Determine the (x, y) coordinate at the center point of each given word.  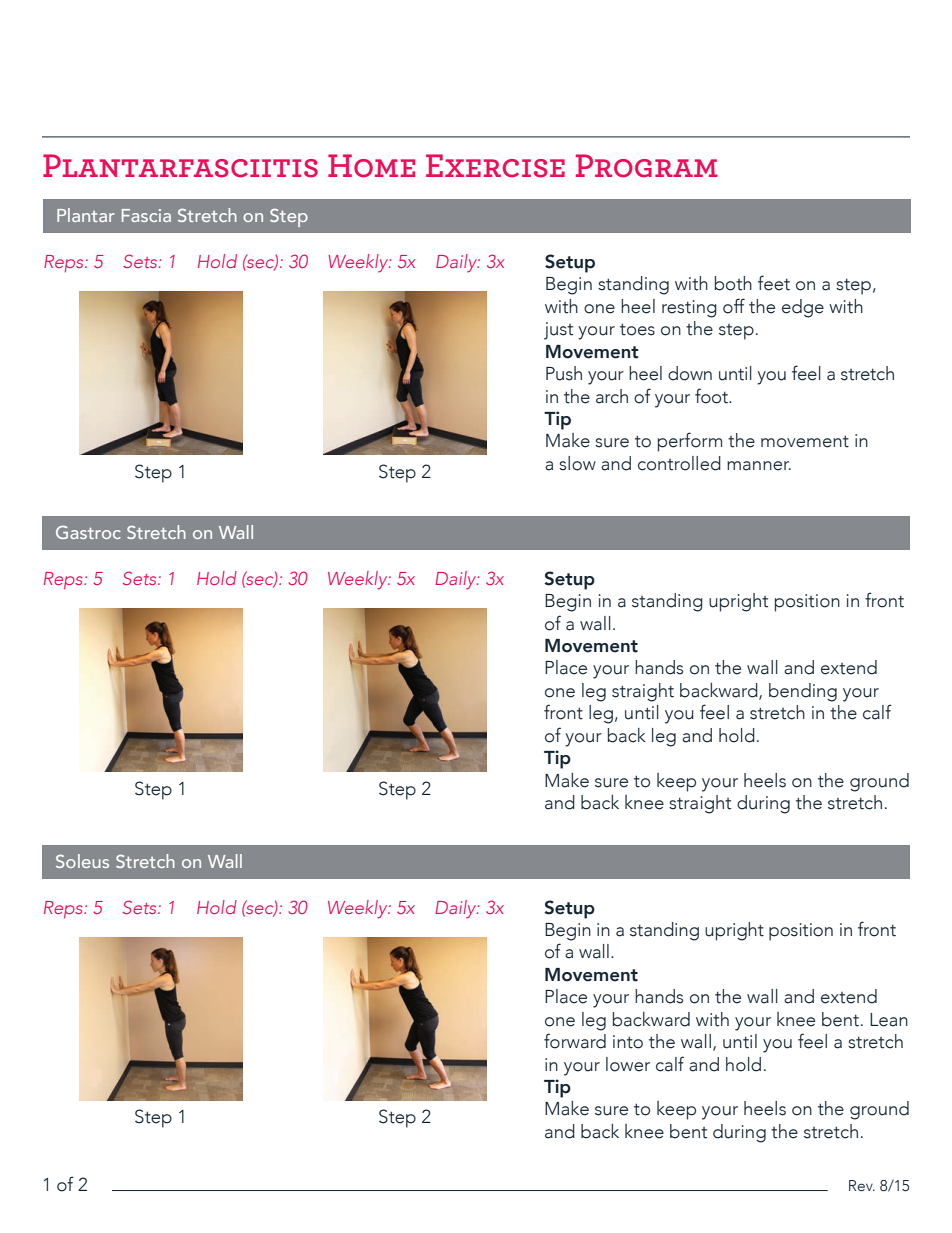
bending (803, 692)
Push (564, 373)
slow (577, 463)
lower (628, 1064)
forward (575, 1041)
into (628, 1042)
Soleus (82, 861)
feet (774, 283)
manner (759, 466)
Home (371, 166)
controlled (679, 463)
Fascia (146, 215)
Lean (889, 1020)
